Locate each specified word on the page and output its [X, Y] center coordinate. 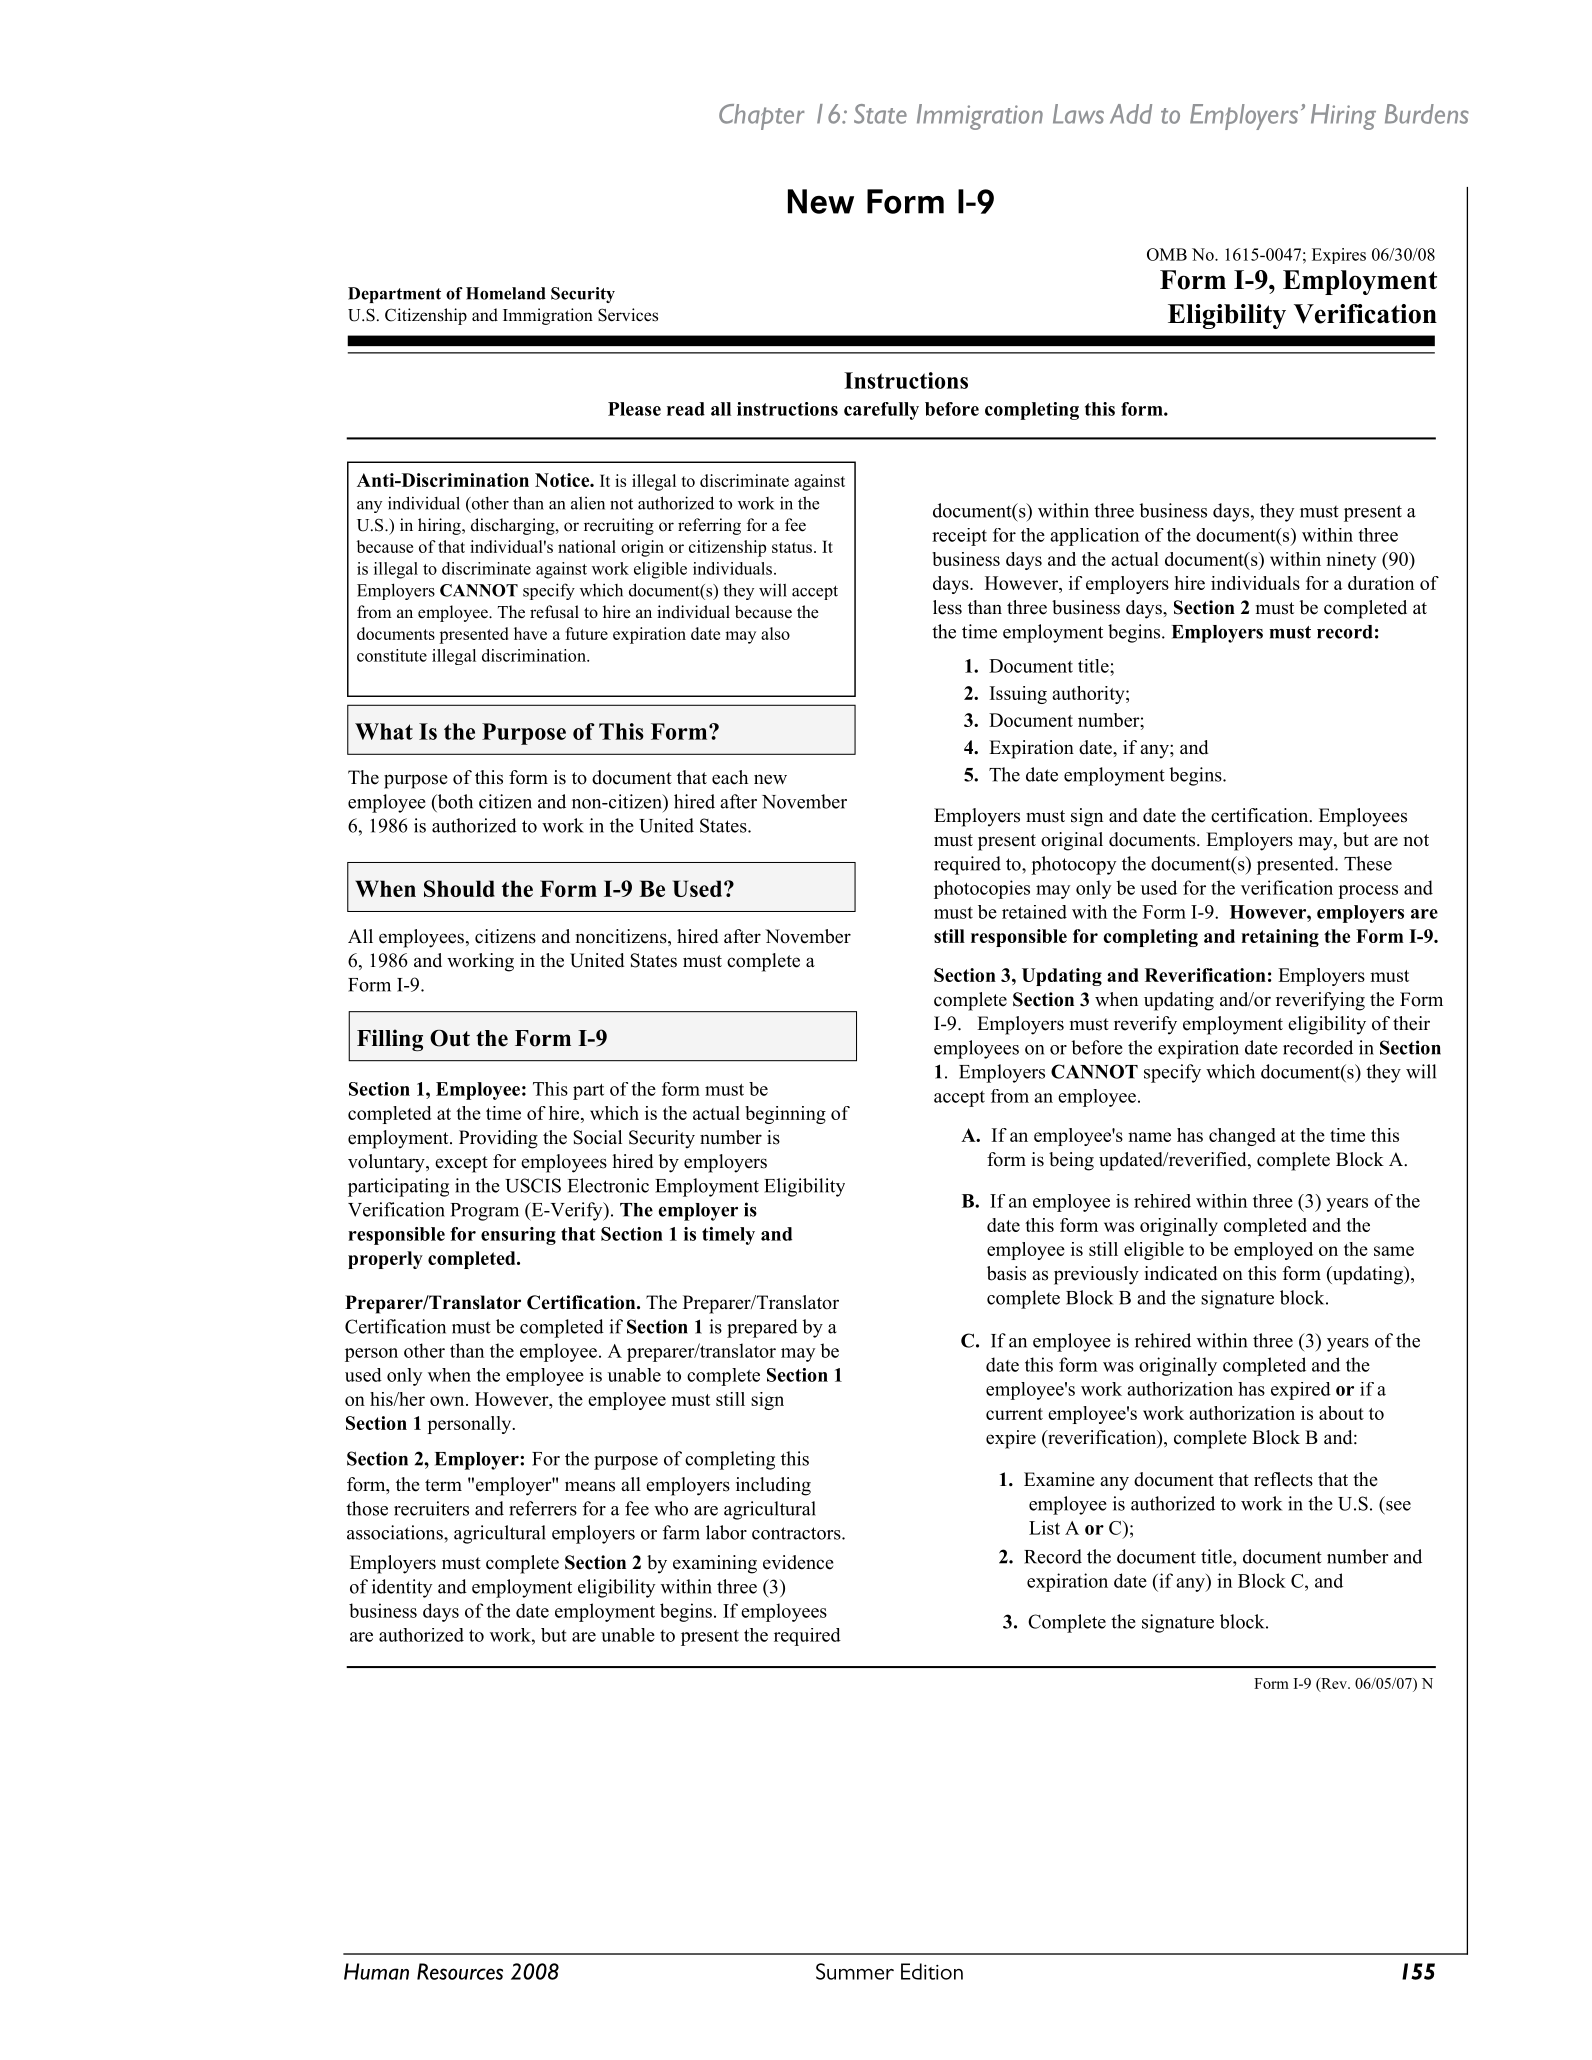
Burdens [1427, 114]
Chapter [761, 117]
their [1411, 1023]
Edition [932, 1971]
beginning [785, 1115]
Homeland [506, 293]
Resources [460, 1971]
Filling [390, 1040]
